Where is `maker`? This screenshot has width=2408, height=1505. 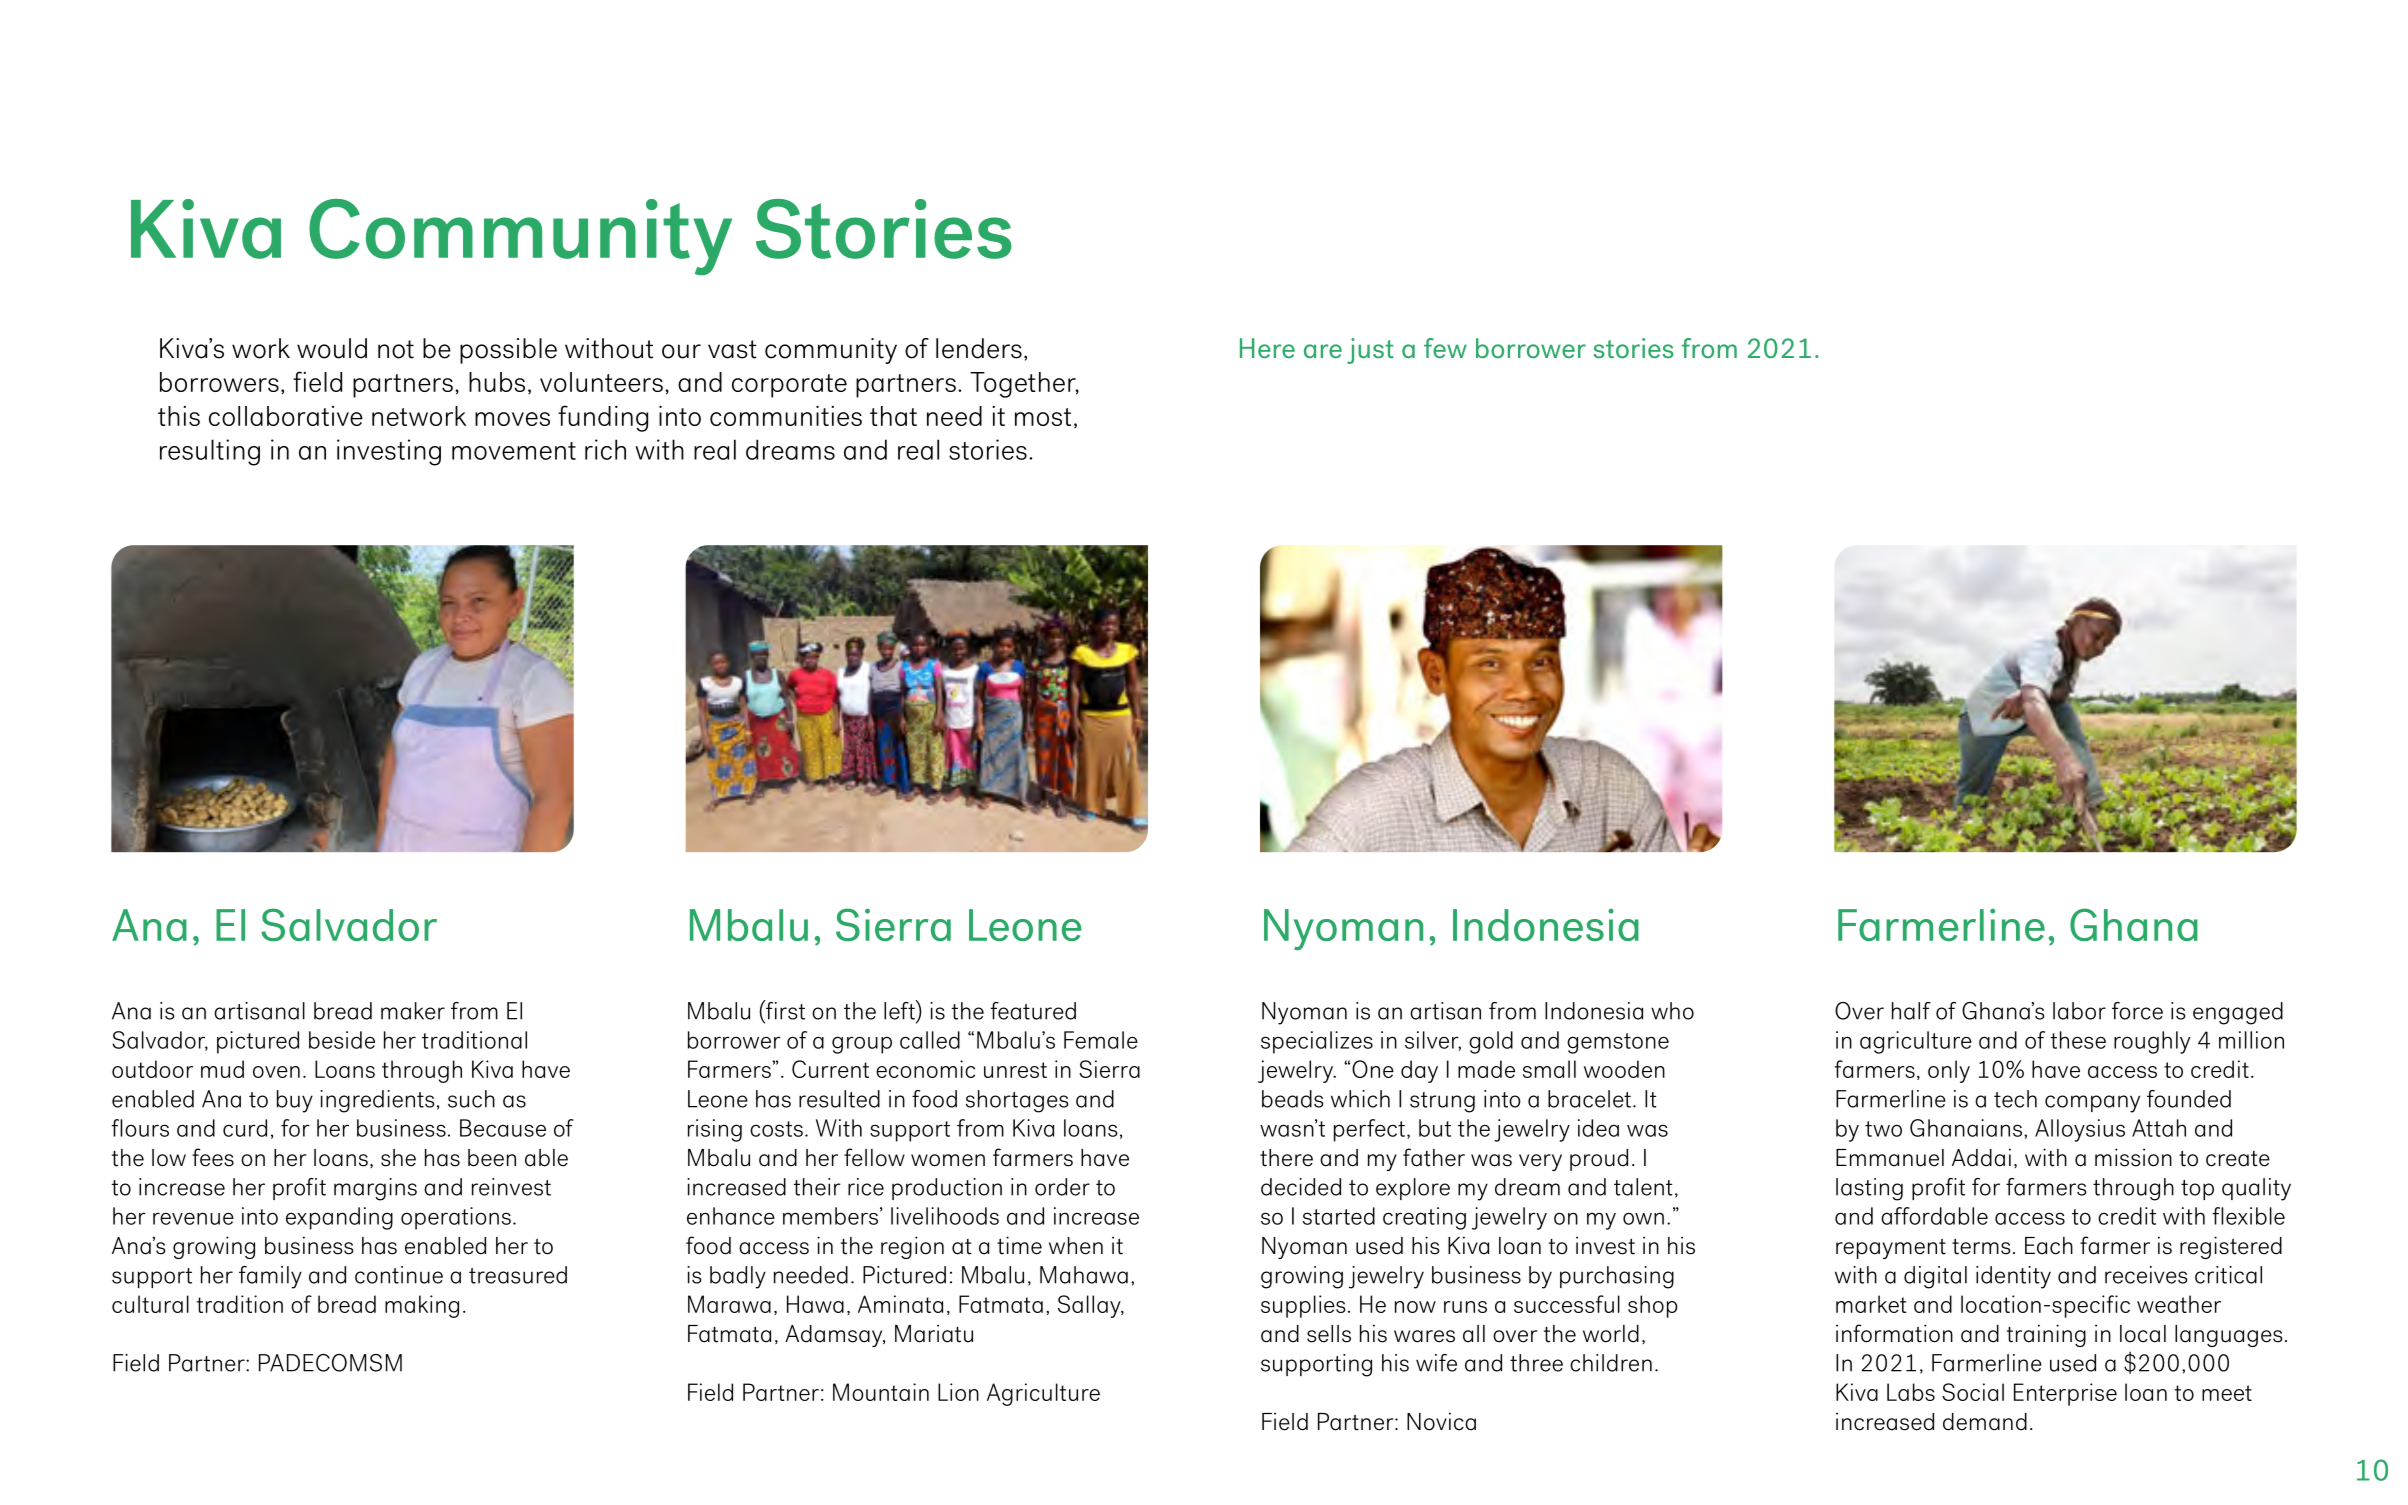
maker is located at coordinates (413, 1011).
